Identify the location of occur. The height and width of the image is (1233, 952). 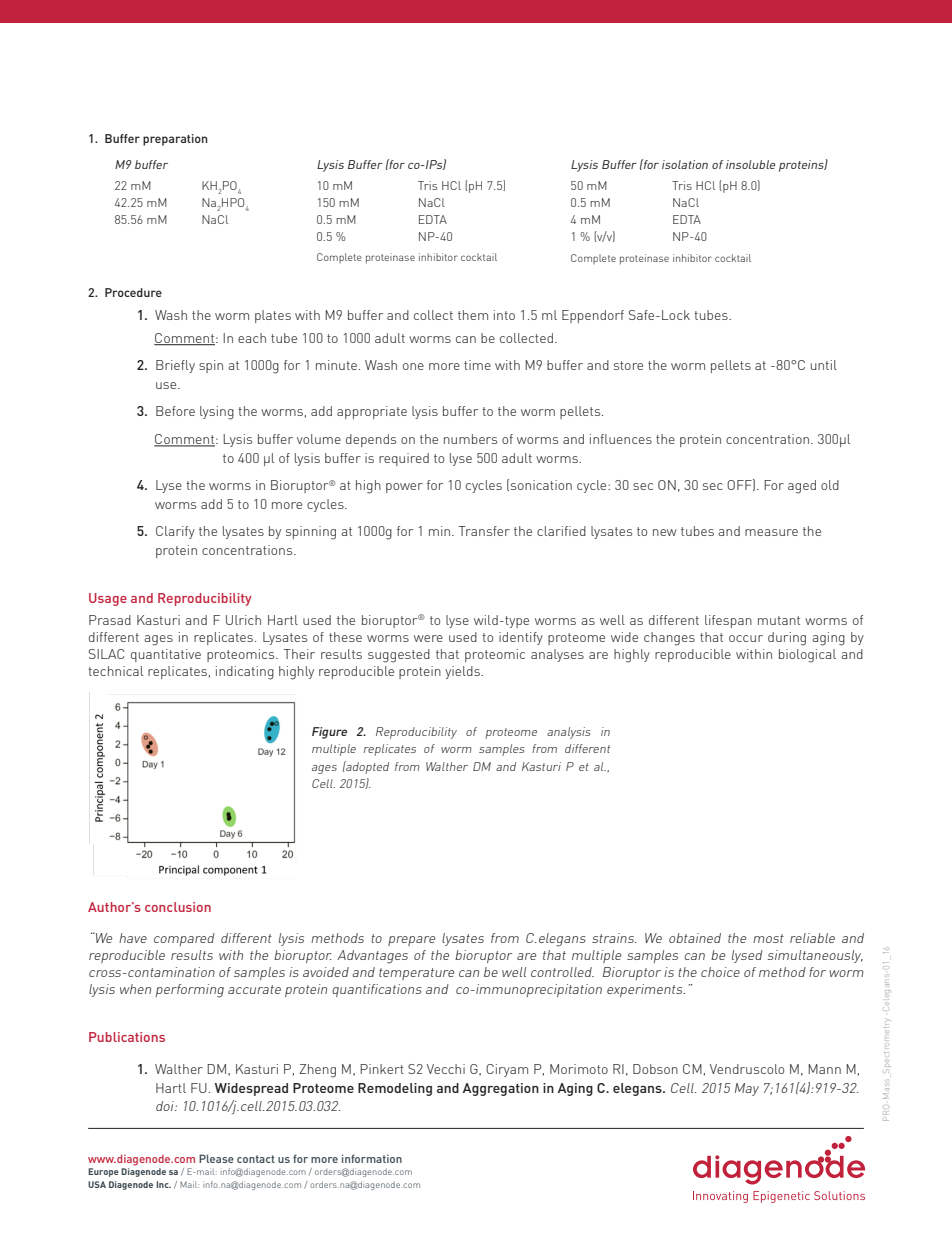
(746, 638).
